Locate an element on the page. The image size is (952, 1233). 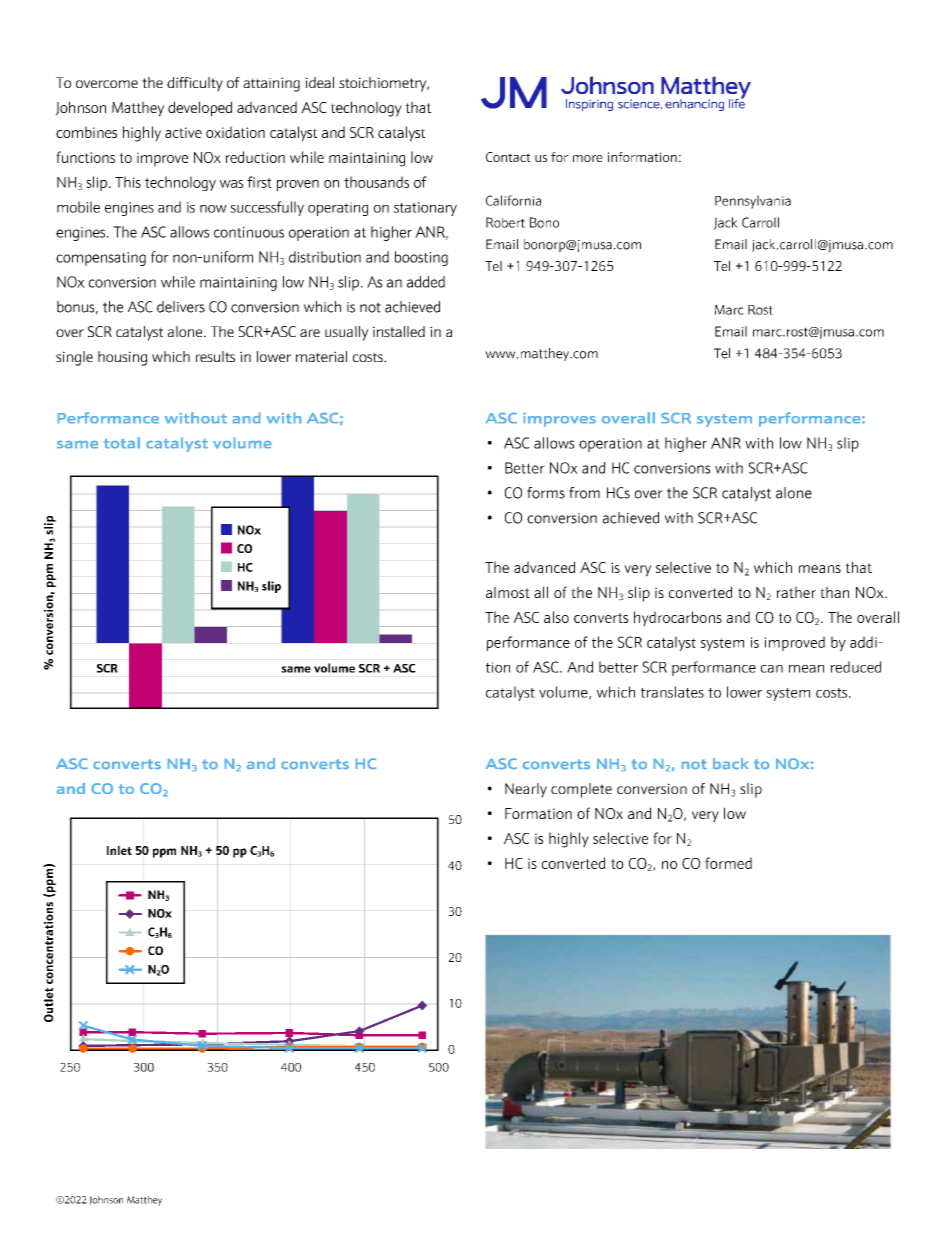
total is located at coordinates (122, 442).
